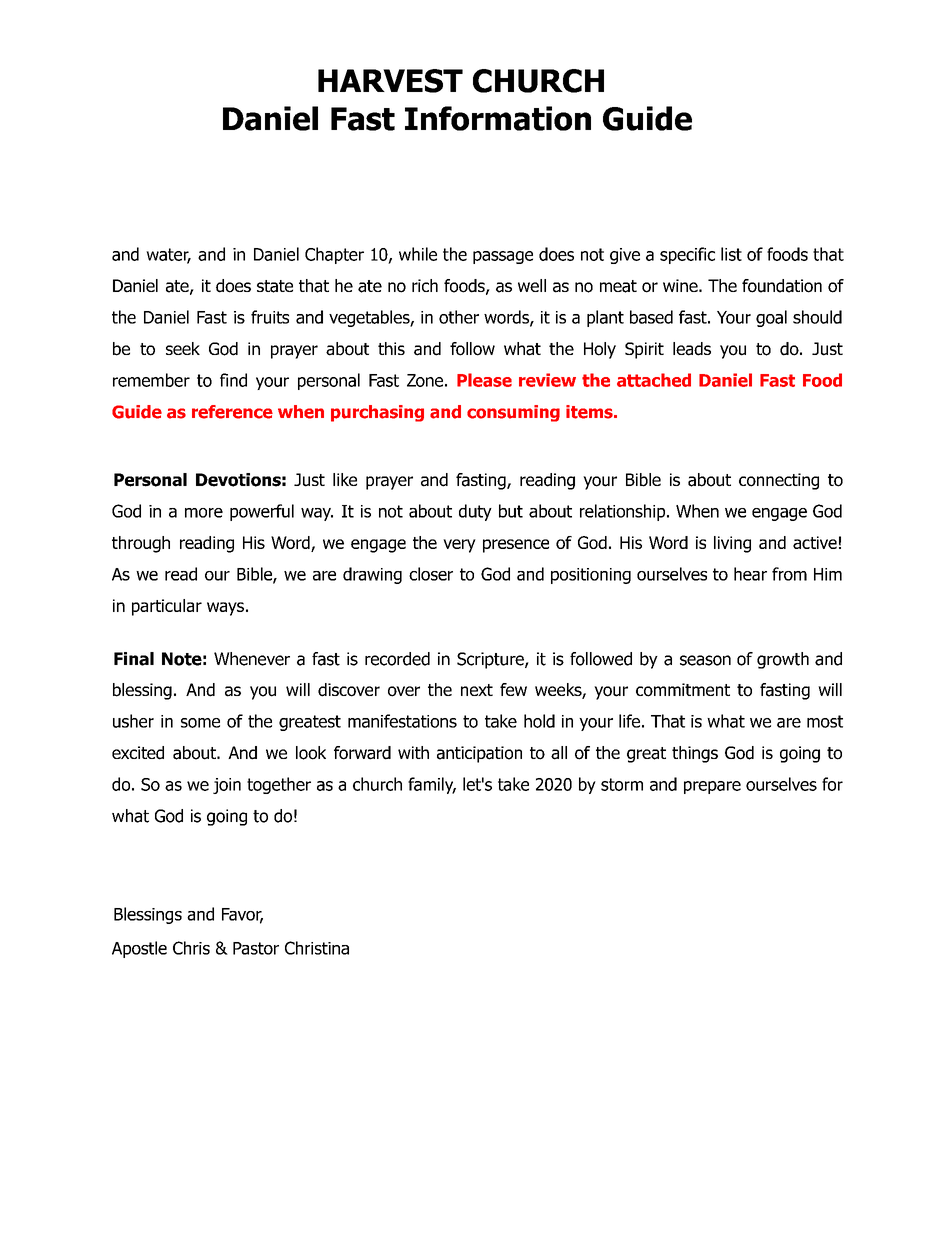  What do you see at coordinates (712, 787) in the screenshot?
I see `prepare` at bounding box center [712, 787].
